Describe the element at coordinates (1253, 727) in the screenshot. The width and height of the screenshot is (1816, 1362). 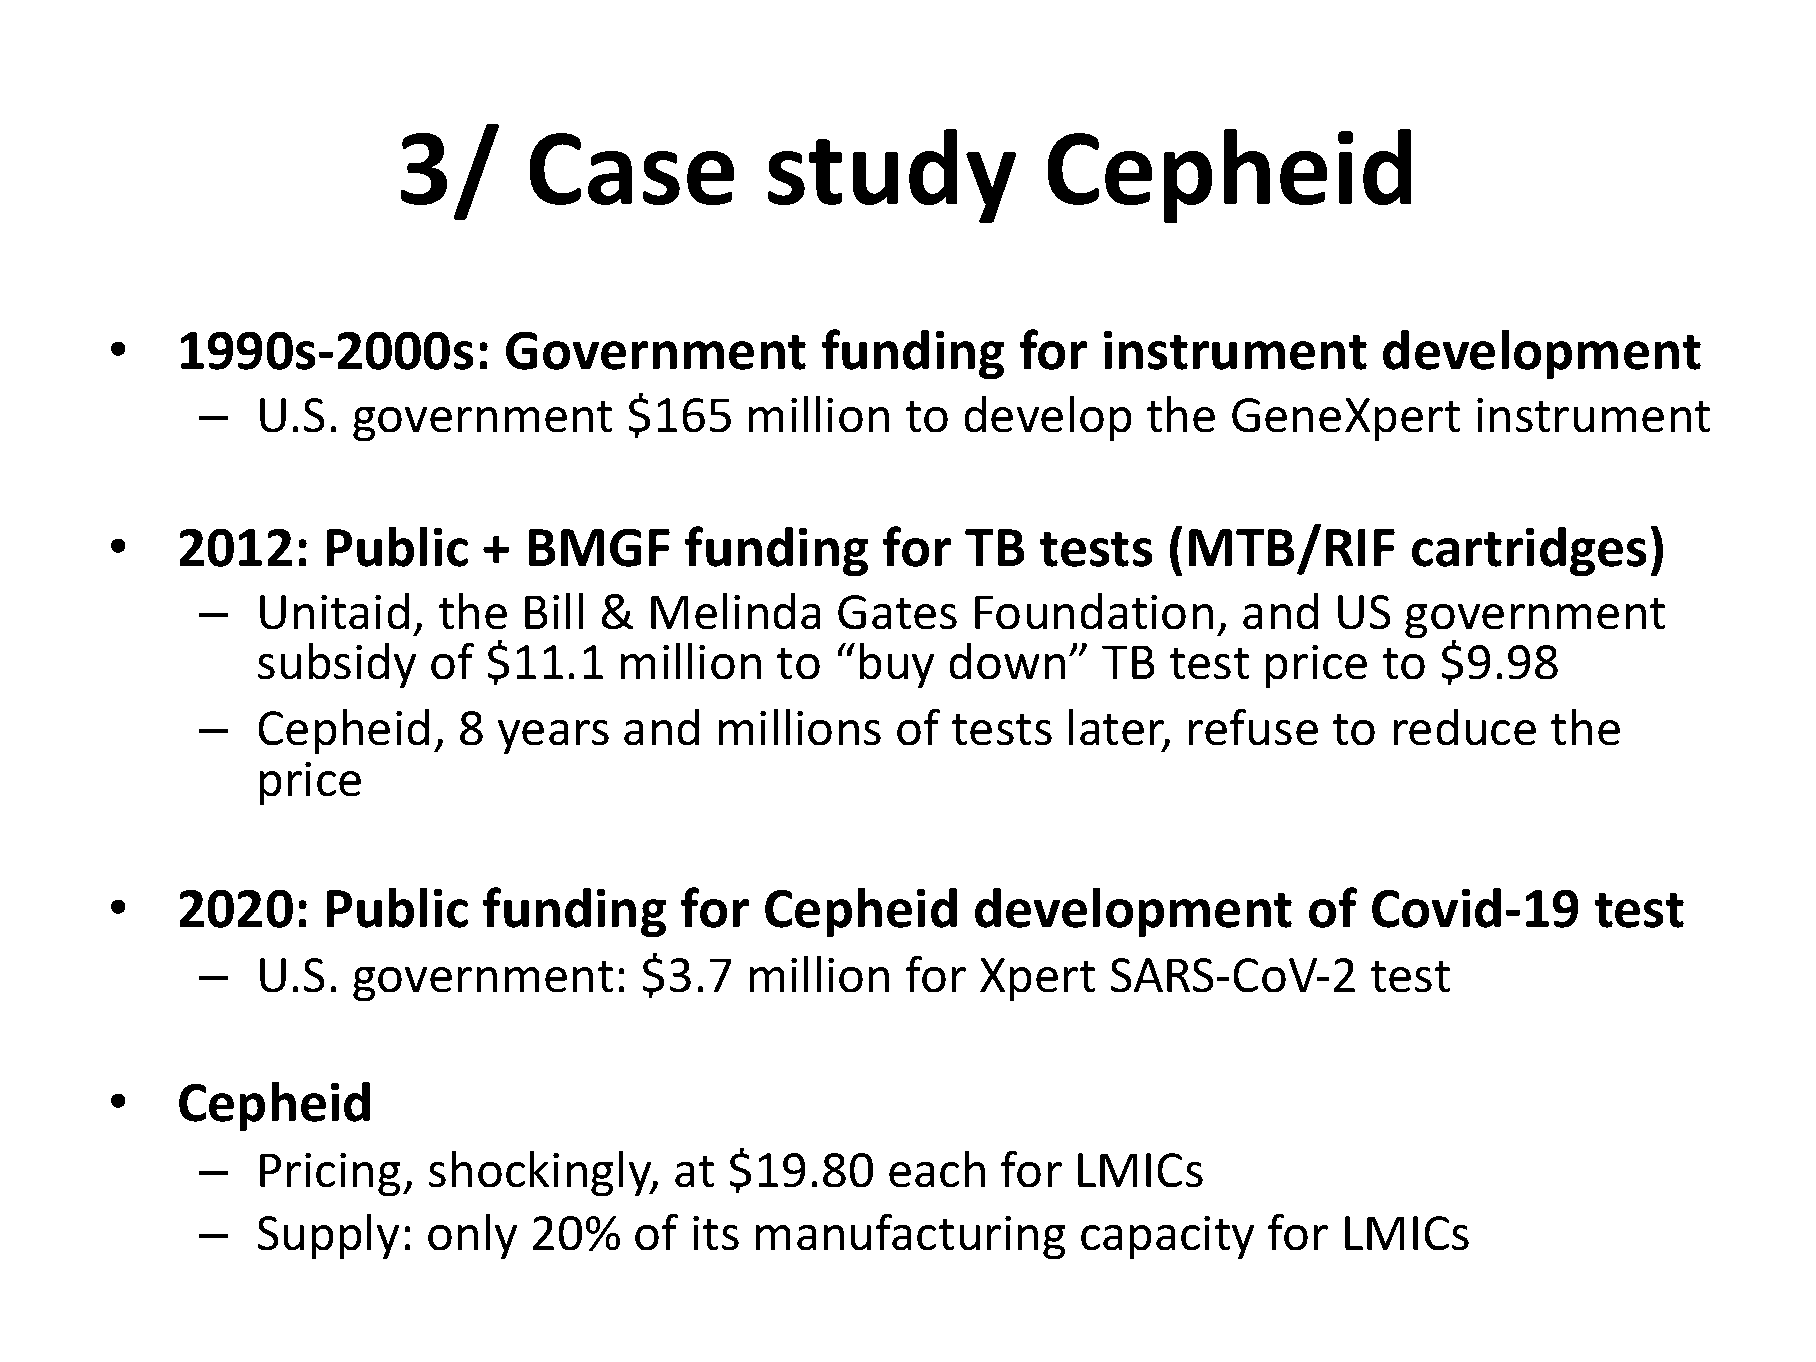
I see `refuse` at that location.
